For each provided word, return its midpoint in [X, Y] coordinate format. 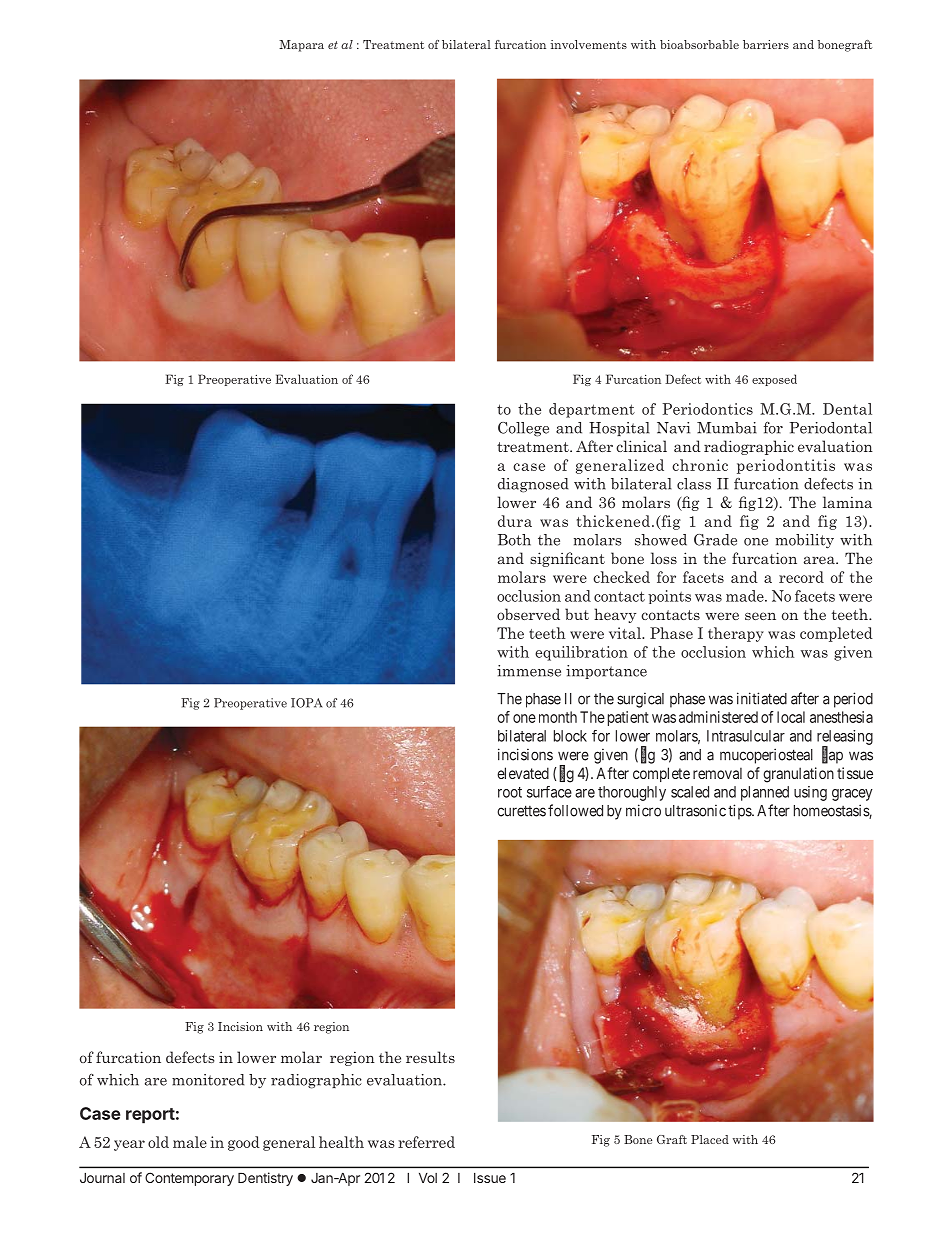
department [592, 410]
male [190, 1142]
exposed [774, 380]
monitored [208, 1080]
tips [740, 812]
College [523, 429]
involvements [589, 44]
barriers [766, 44]
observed [528, 614]
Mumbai [727, 428]
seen [760, 616]
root [510, 792]
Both [514, 540]
